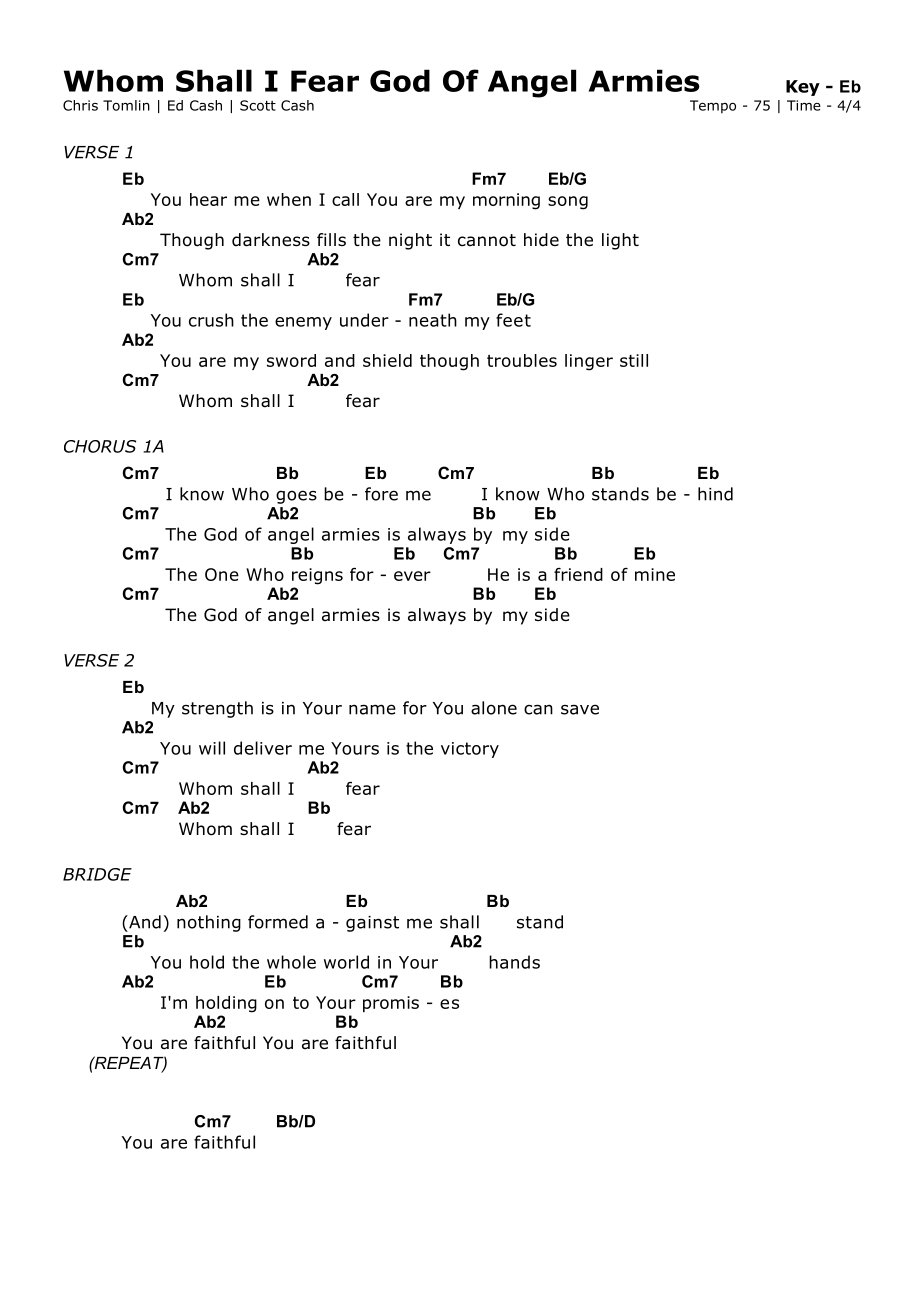 Image resolution: width=924 pixels, height=1308 pixels. Describe the element at coordinates (580, 709) in the image. I see `save` at that location.
